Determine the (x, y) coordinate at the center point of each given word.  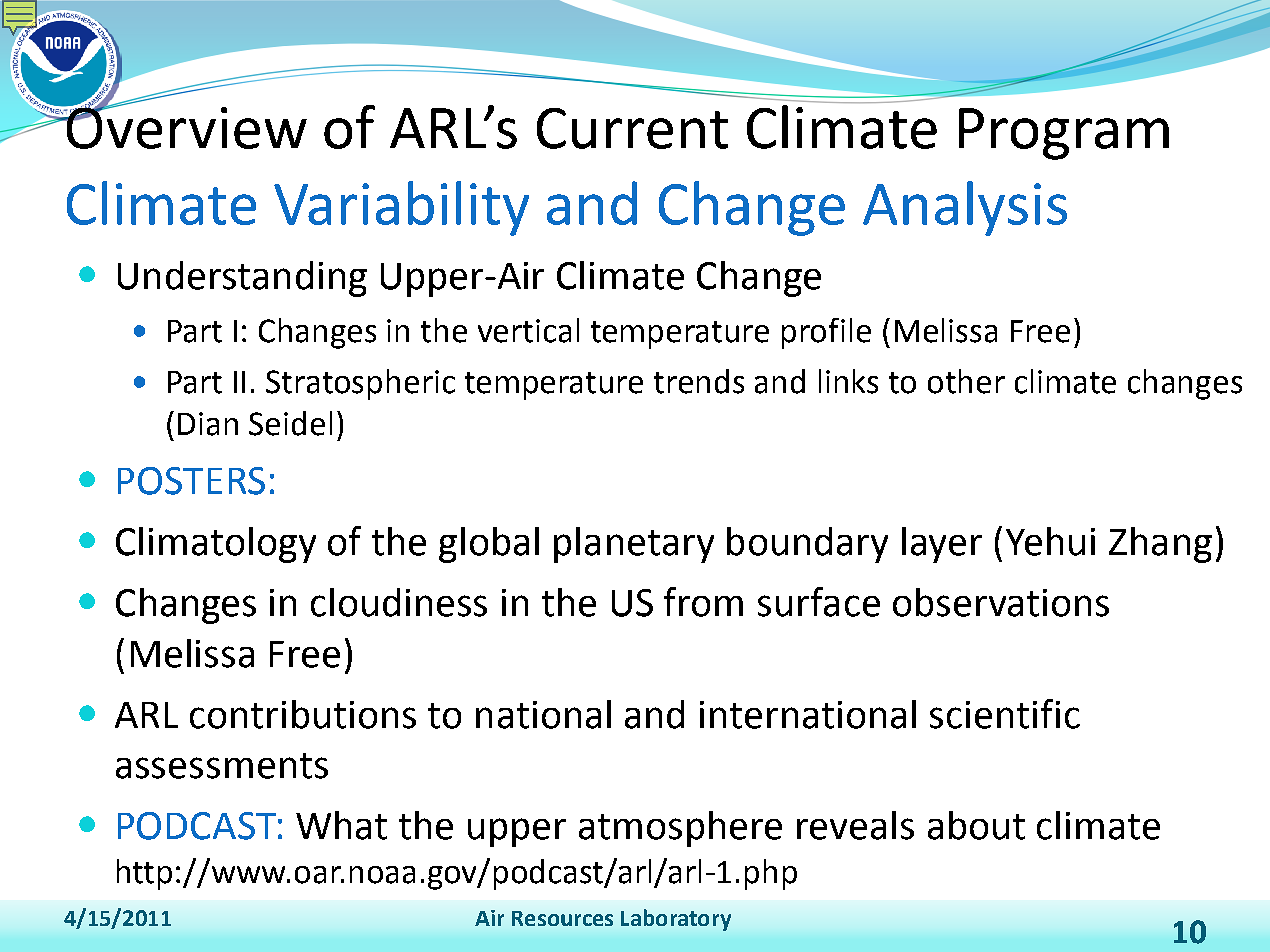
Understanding (242, 279)
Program (1064, 134)
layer (942, 545)
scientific (1005, 714)
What (341, 825)
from (703, 602)
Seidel (290, 423)
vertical (528, 330)
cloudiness (399, 602)
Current (632, 128)
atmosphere (680, 829)
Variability (401, 208)
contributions (303, 714)
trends (699, 381)
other (966, 381)
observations (1001, 602)
